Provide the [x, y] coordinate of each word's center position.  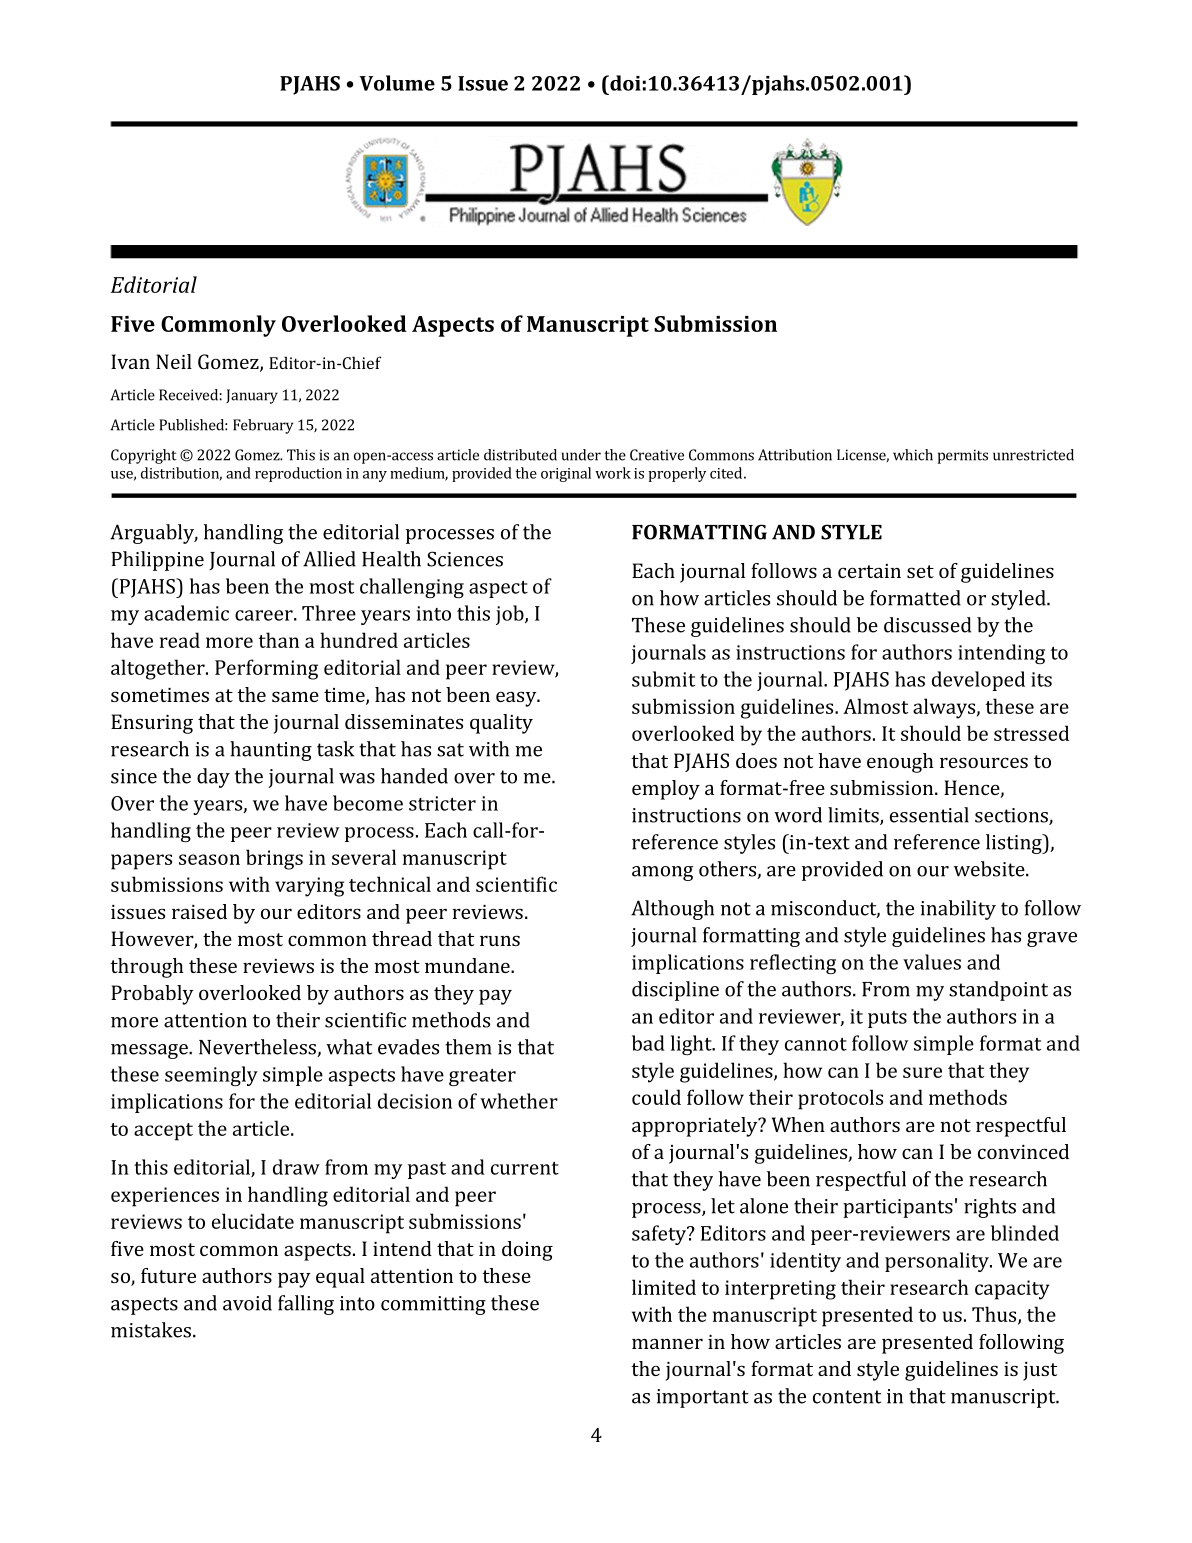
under [581, 455]
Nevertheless [258, 1048]
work [613, 473]
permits [963, 456]
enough [900, 763]
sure [922, 1072]
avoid [247, 1303]
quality [501, 724]
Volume [397, 83]
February [263, 426]
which [913, 455]
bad [648, 1043]
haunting [271, 751]
